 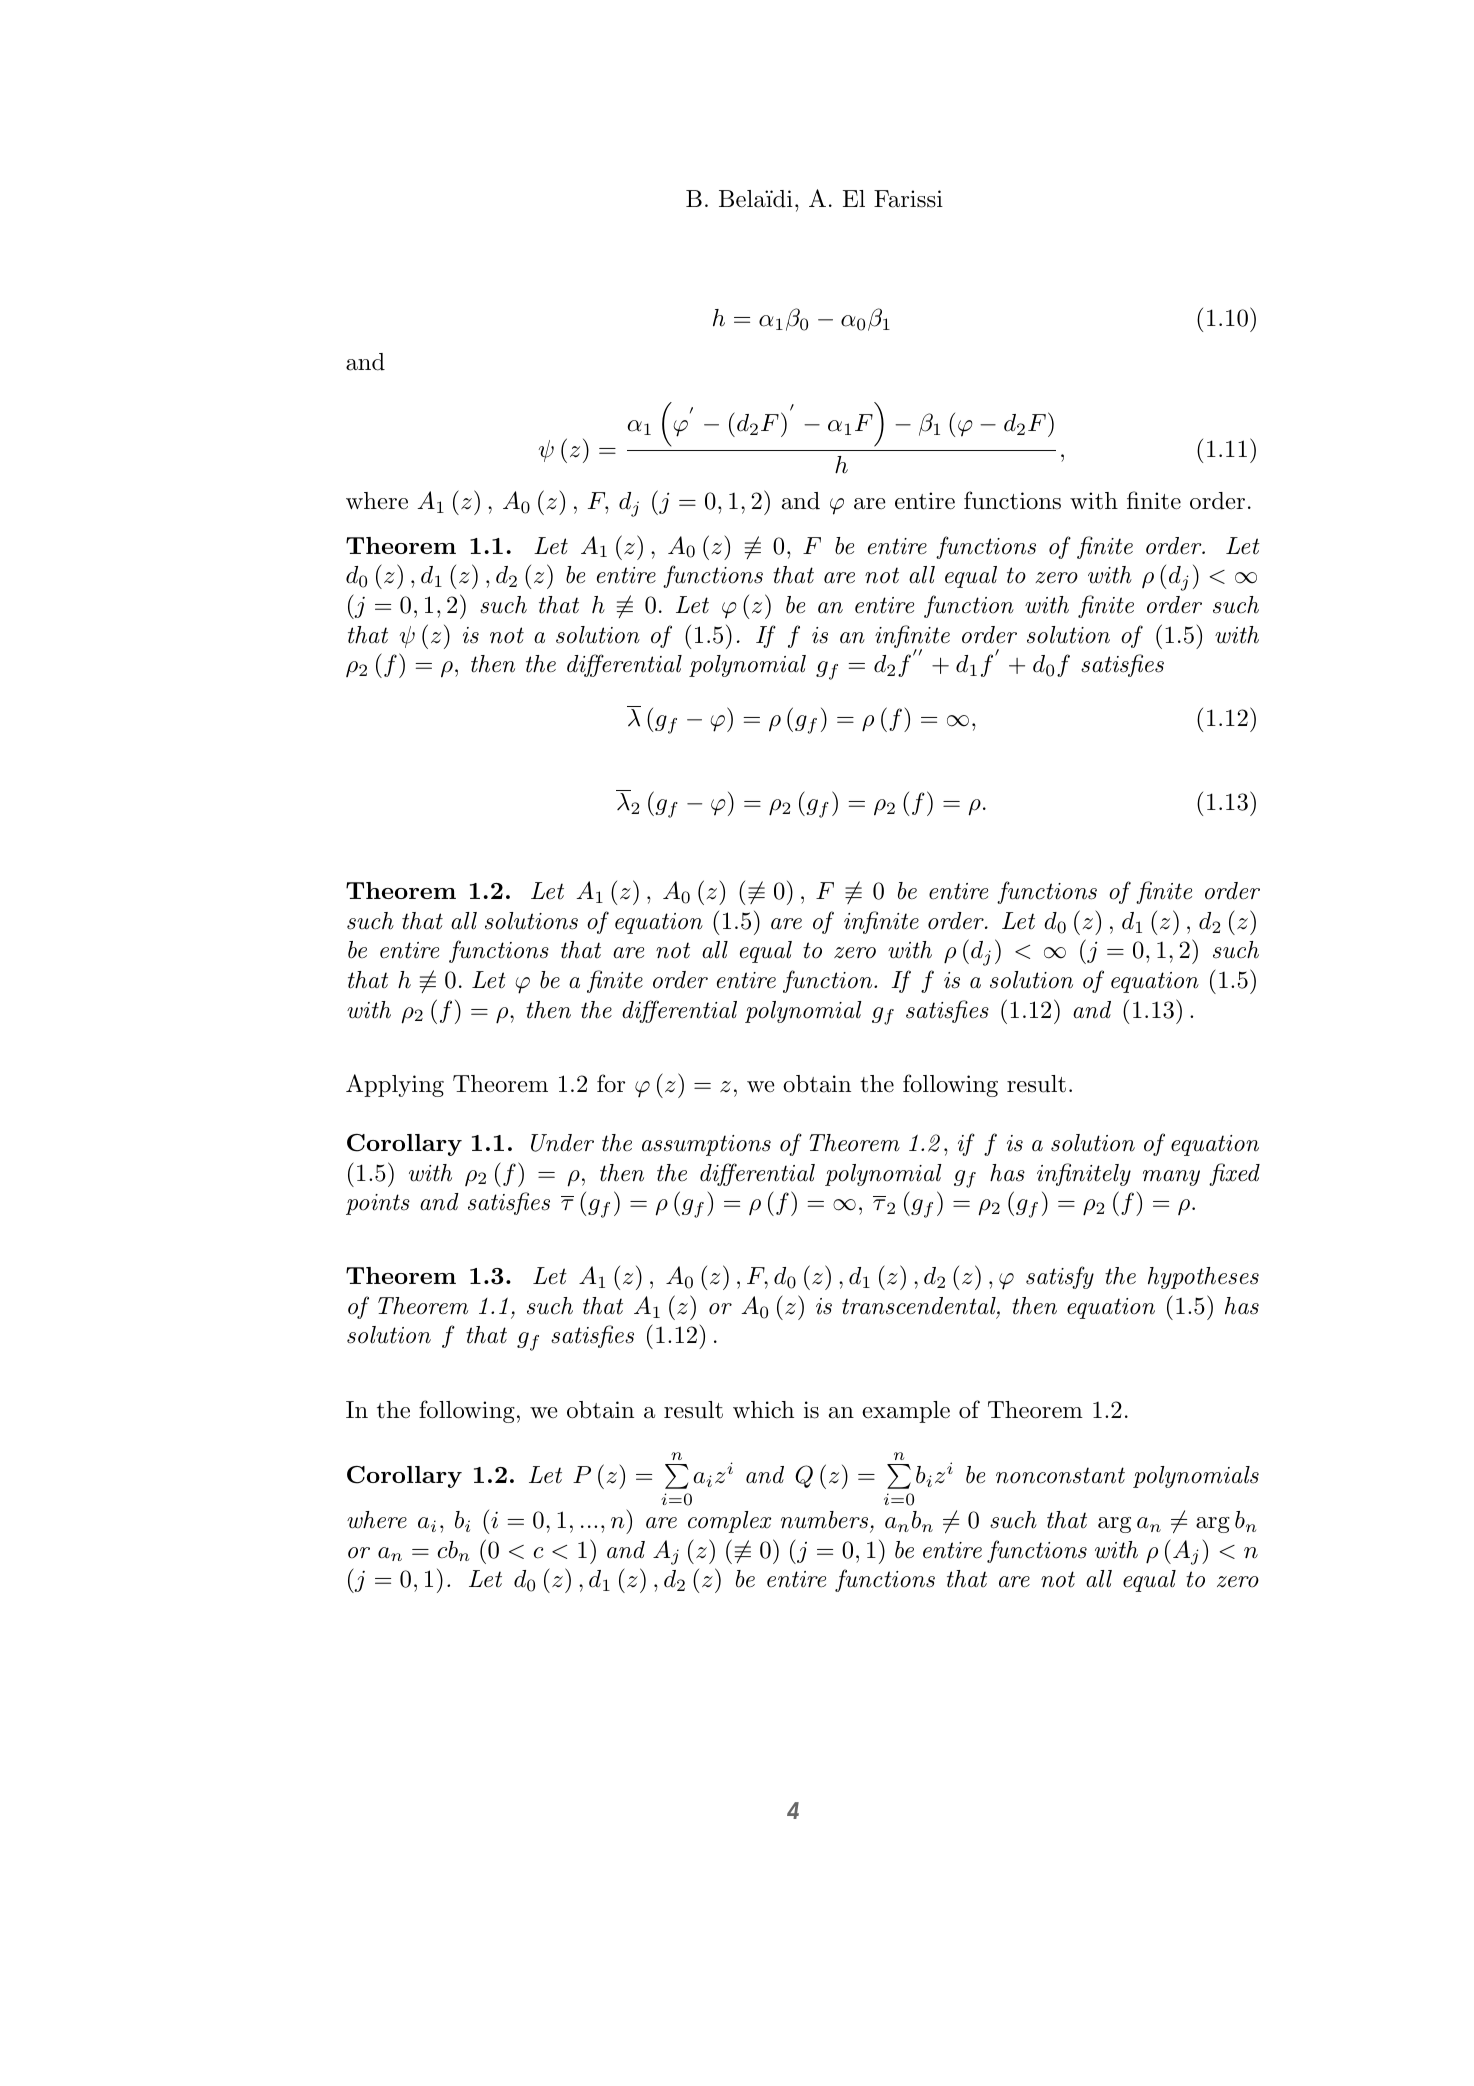 What do you see at coordinates (920, 1307) in the screenshot?
I see `transcendental` at bounding box center [920, 1307].
